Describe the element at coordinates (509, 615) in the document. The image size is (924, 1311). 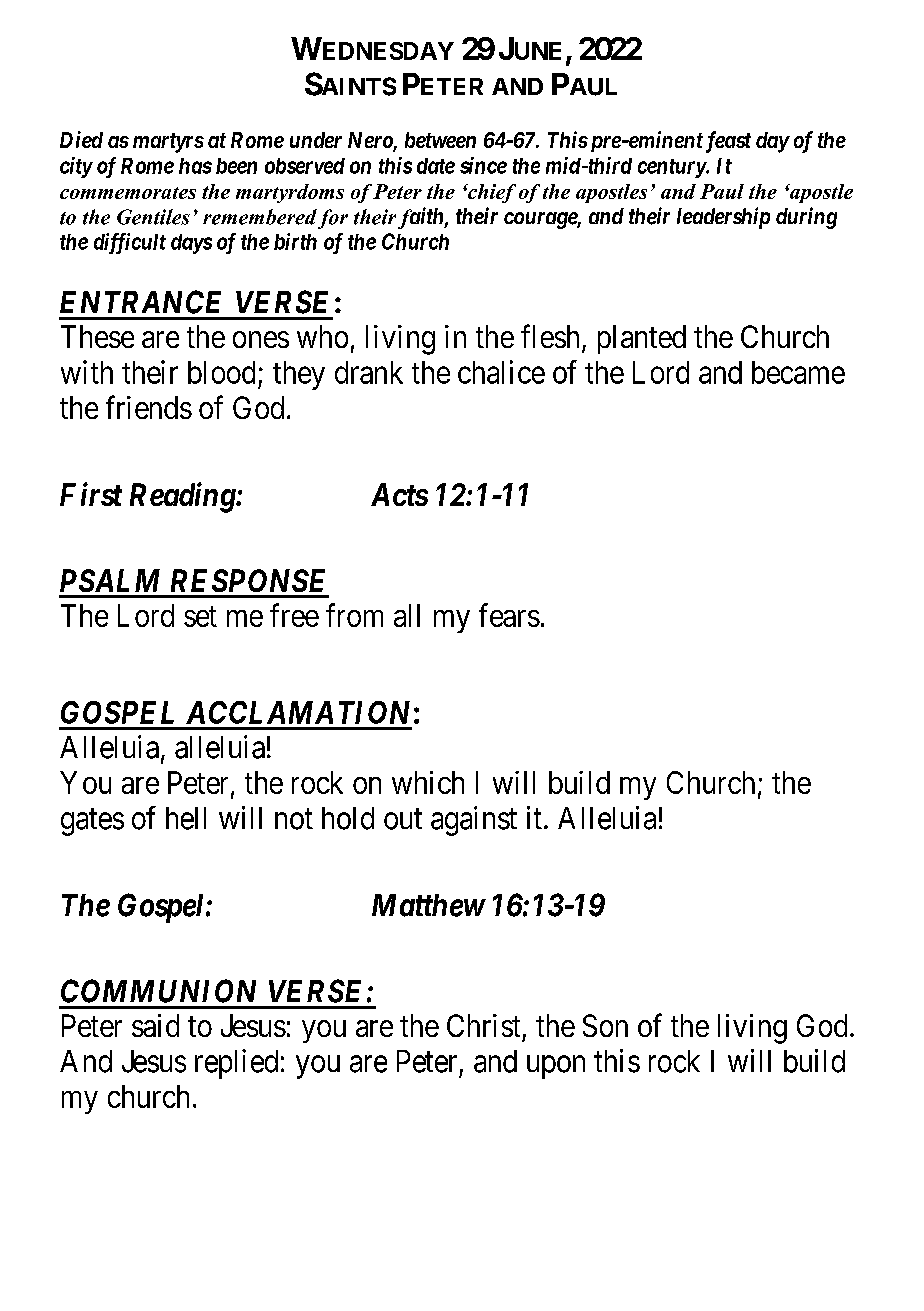
I see `fears` at that location.
